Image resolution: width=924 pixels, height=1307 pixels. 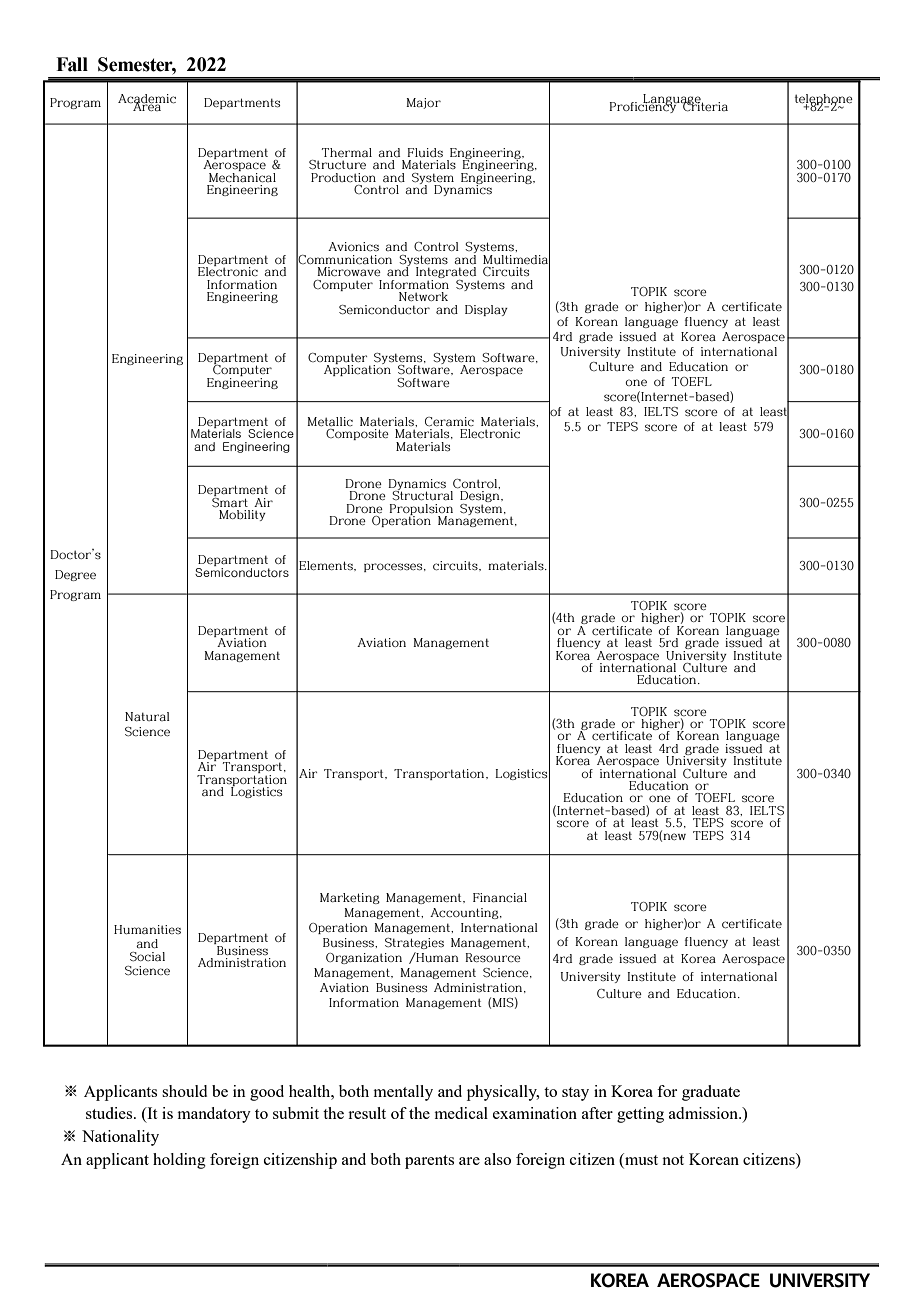 I want to click on Academic, so click(x=147, y=99).
